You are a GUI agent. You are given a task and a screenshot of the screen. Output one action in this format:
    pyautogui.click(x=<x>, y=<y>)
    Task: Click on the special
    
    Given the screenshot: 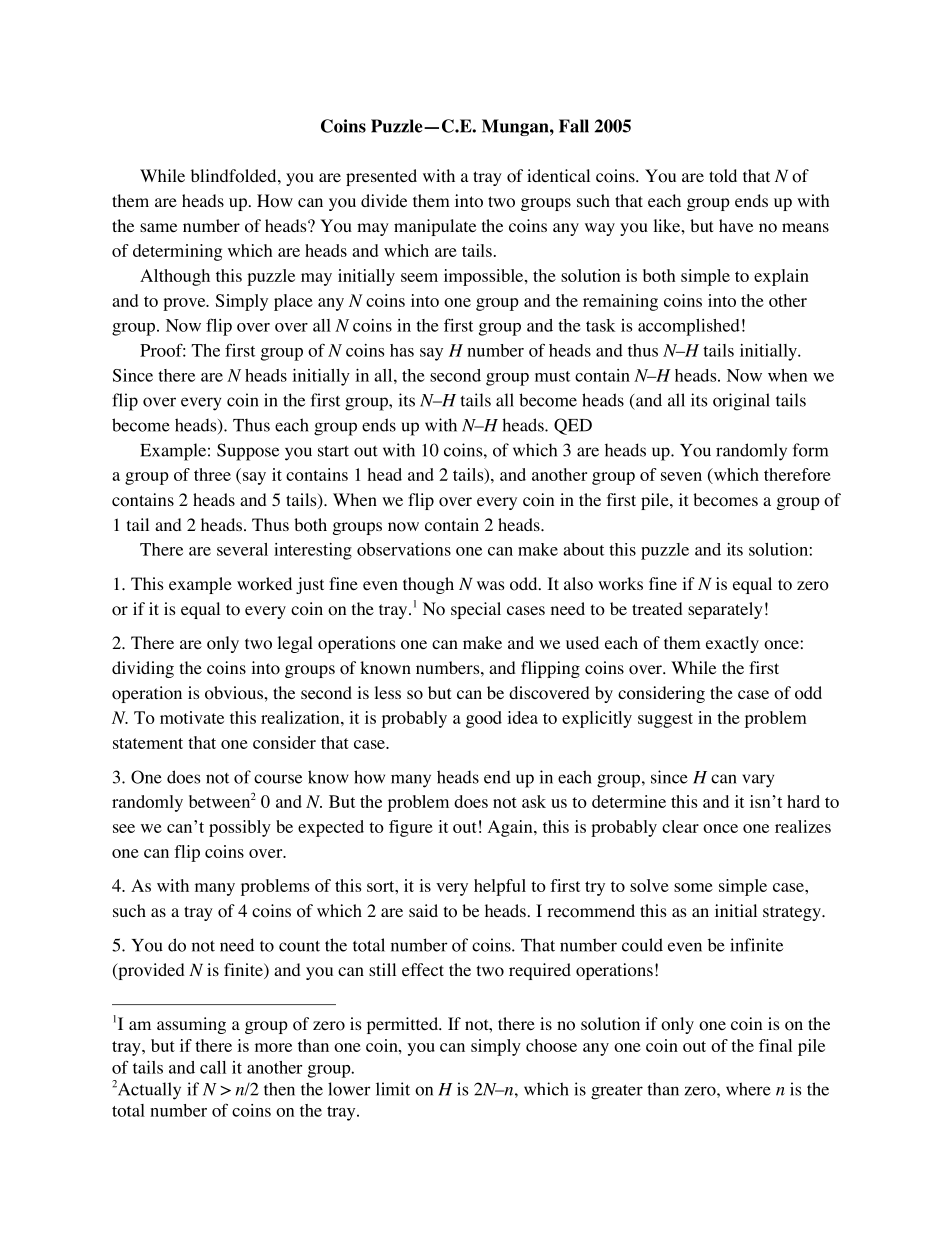 What is the action you would take?
    pyautogui.click(x=476, y=610)
